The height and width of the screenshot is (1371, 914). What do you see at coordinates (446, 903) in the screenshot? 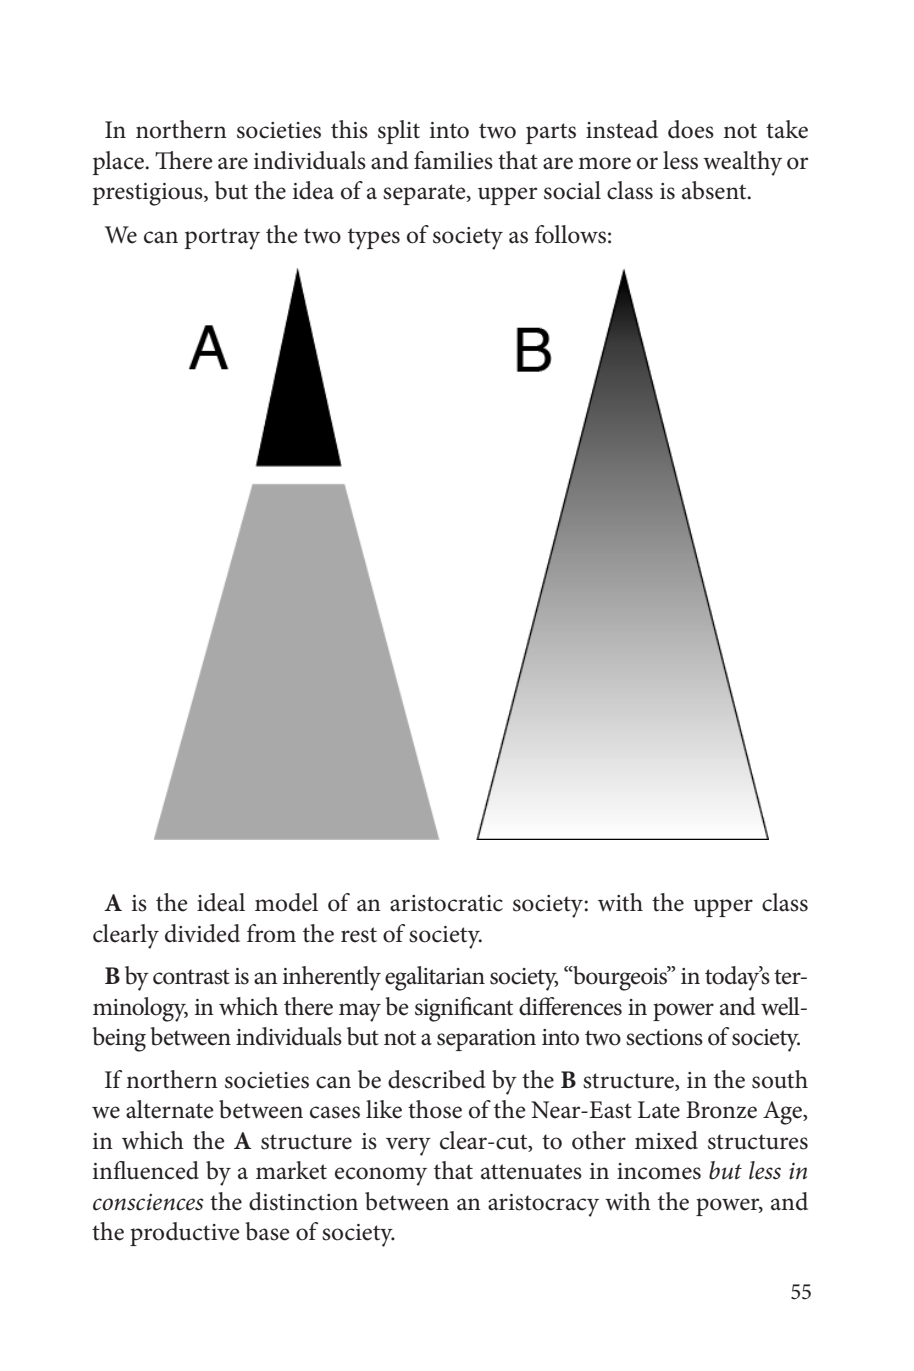
I see `aristocratic` at bounding box center [446, 903].
